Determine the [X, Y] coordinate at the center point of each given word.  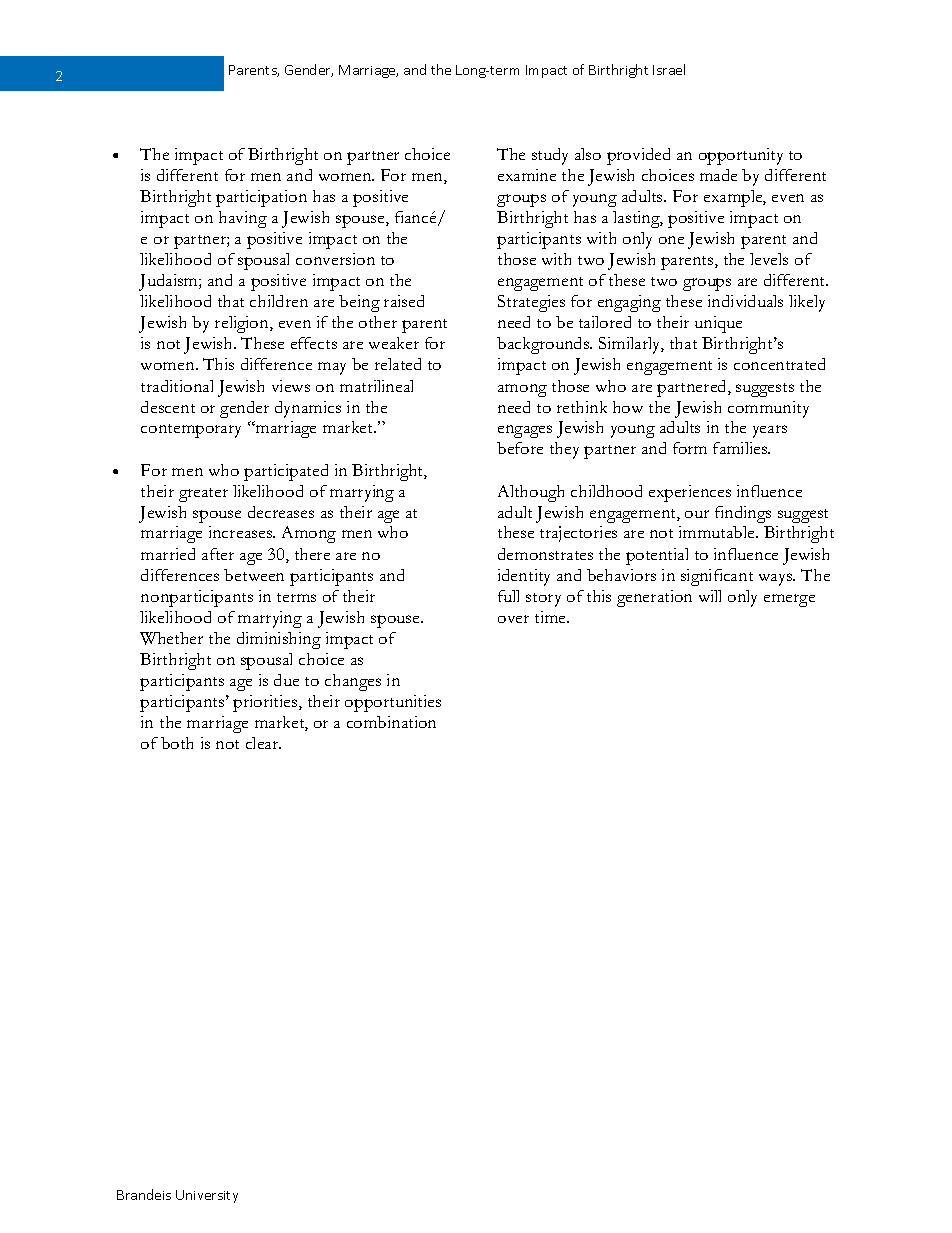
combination [391, 722]
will [710, 596]
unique [718, 324]
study [550, 156]
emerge [789, 600]
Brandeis [144, 1194]
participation [261, 198]
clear [263, 743]
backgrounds [544, 345]
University [207, 1196]
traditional [177, 386]
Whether [171, 638]
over [513, 619]
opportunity [741, 156]
